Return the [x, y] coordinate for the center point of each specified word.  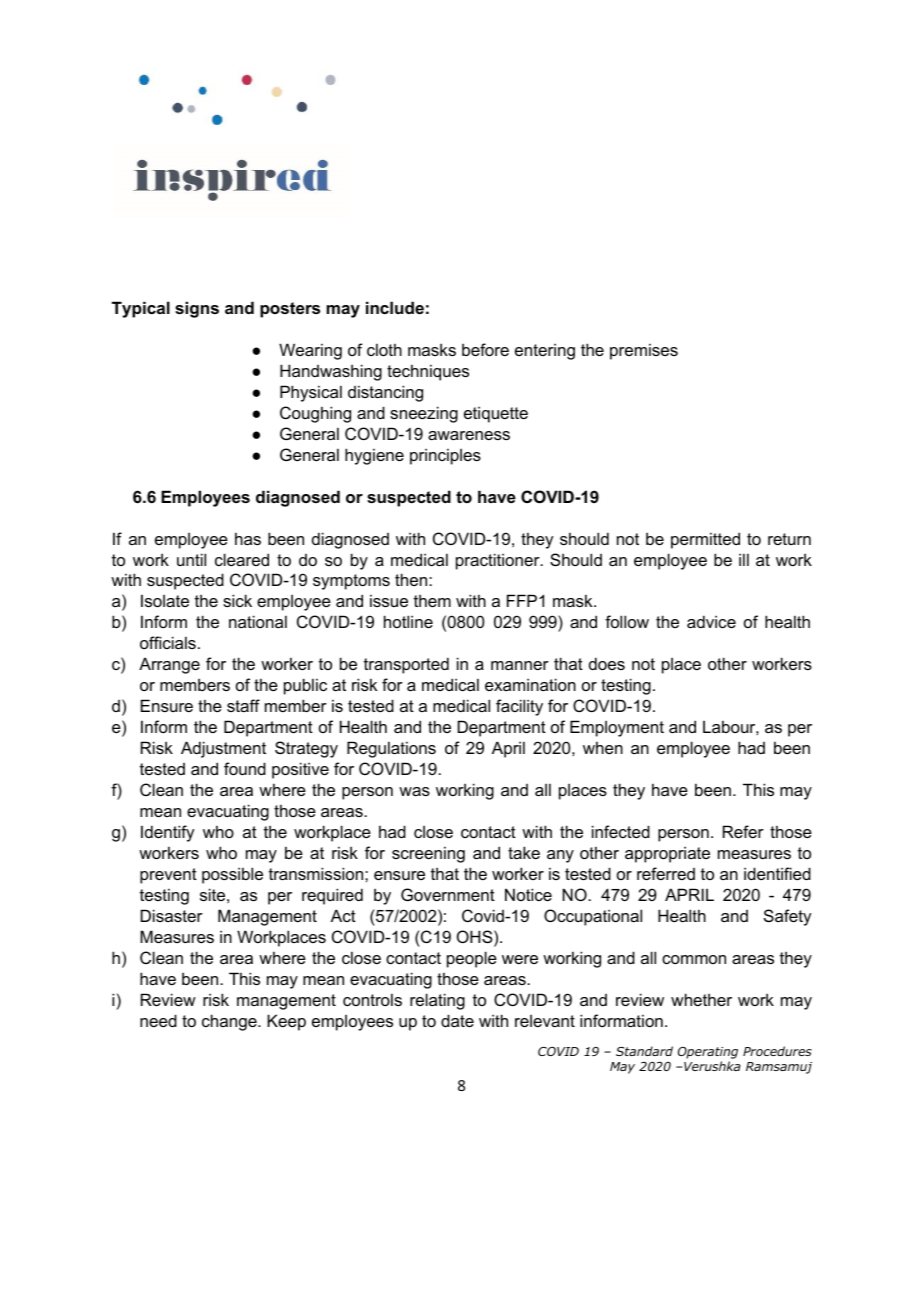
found [245, 768]
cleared [242, 559]
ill [744, 559]
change [230, 1022]
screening [428, 854]
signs [197, 309]
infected [621, 831]
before [485, 349]
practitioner [499, 561]
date [457, 1020]
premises [644, 351]
